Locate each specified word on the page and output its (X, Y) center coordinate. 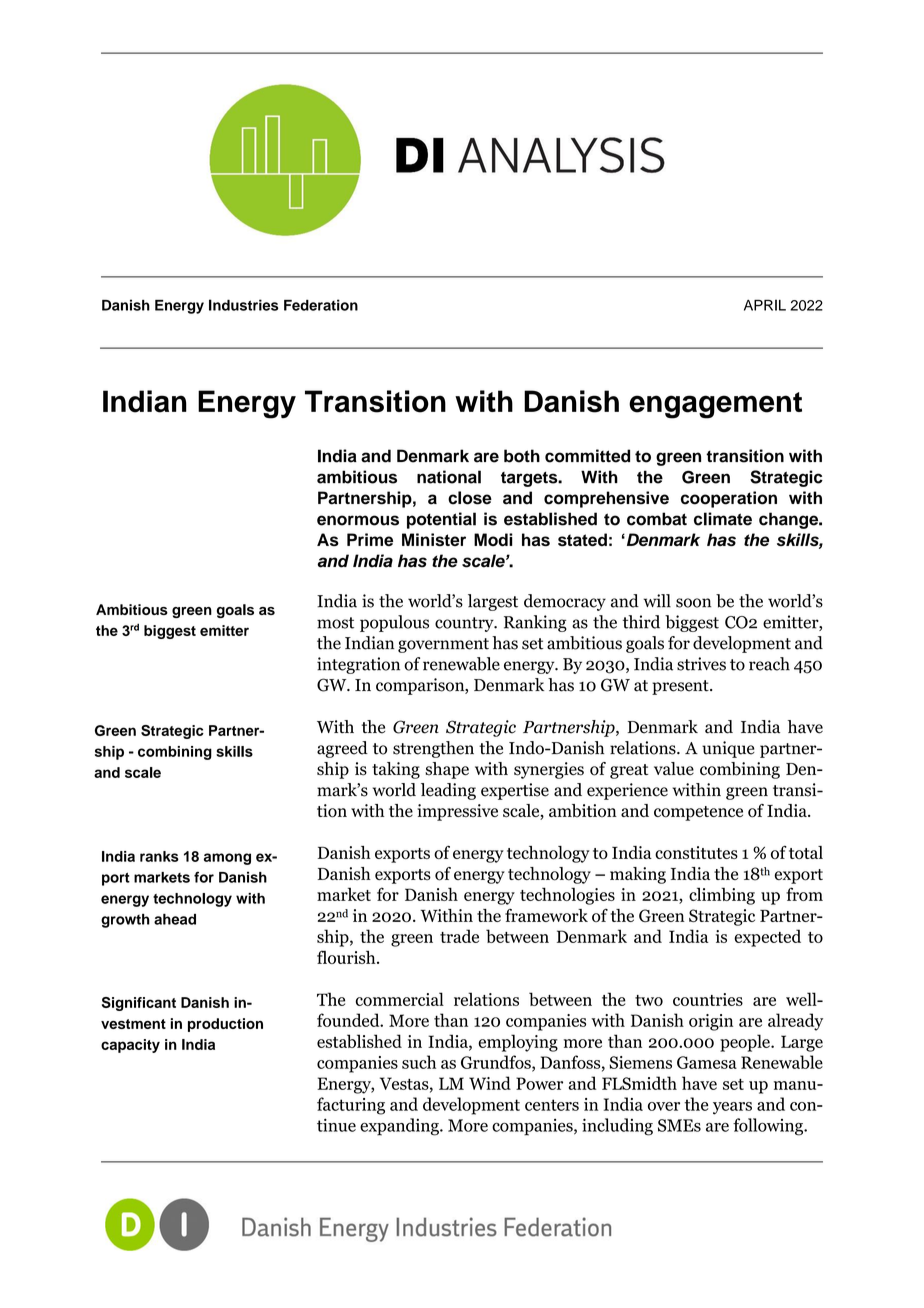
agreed (342, 749)
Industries (243, 305)
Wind (490, 1083)
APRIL (765, 305)
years (732, 1108)
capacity (130, 1046)
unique (728, 749)
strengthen (433, 749)
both (522, 456)
